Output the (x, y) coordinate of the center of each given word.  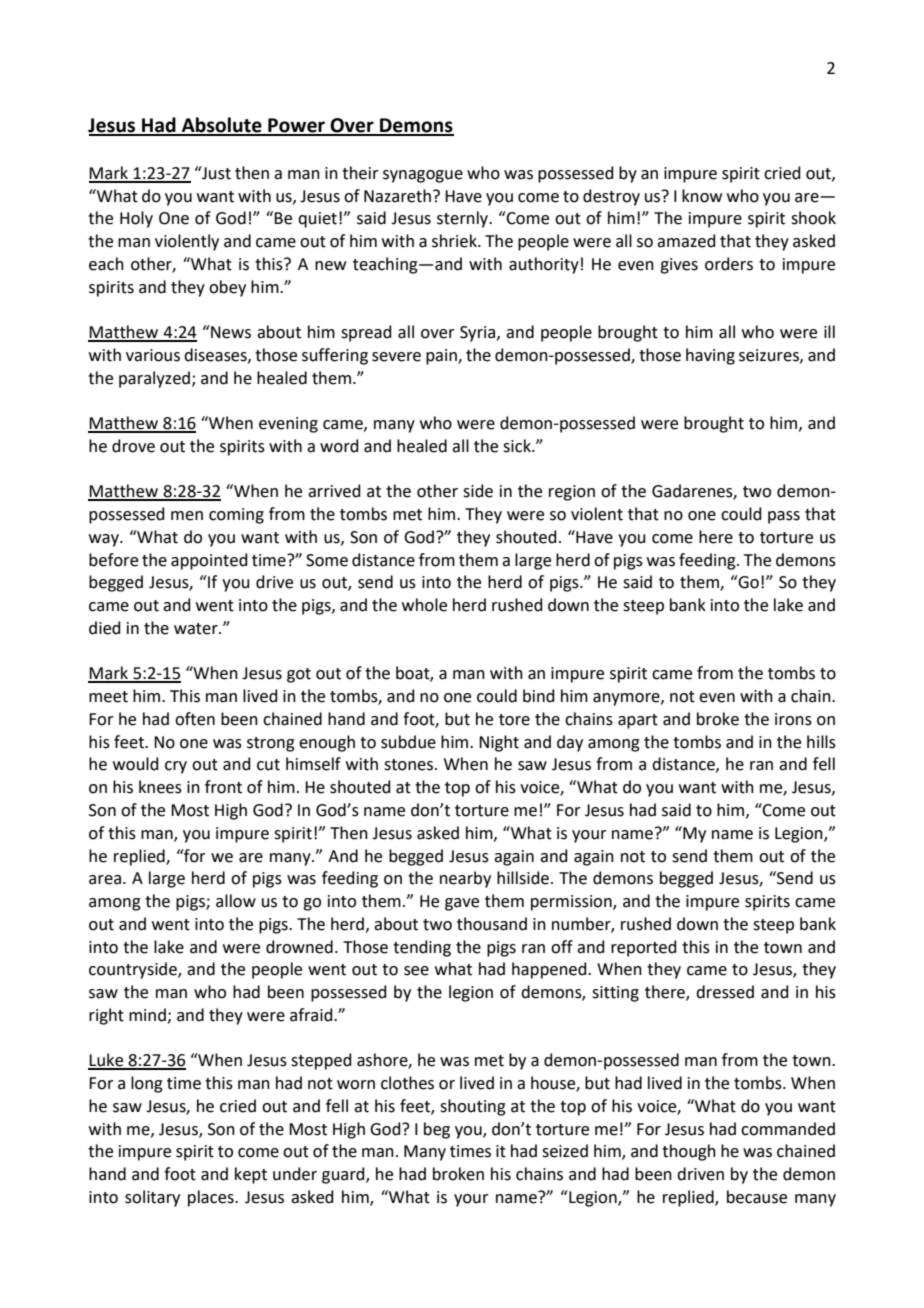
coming (236, 516)
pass (784, 517)
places (212, 1198)
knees (160, 787)
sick (518, 446)
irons (793, 719)
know (702, 196)
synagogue (423, 176)
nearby (465, 879)
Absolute (221, 126)
